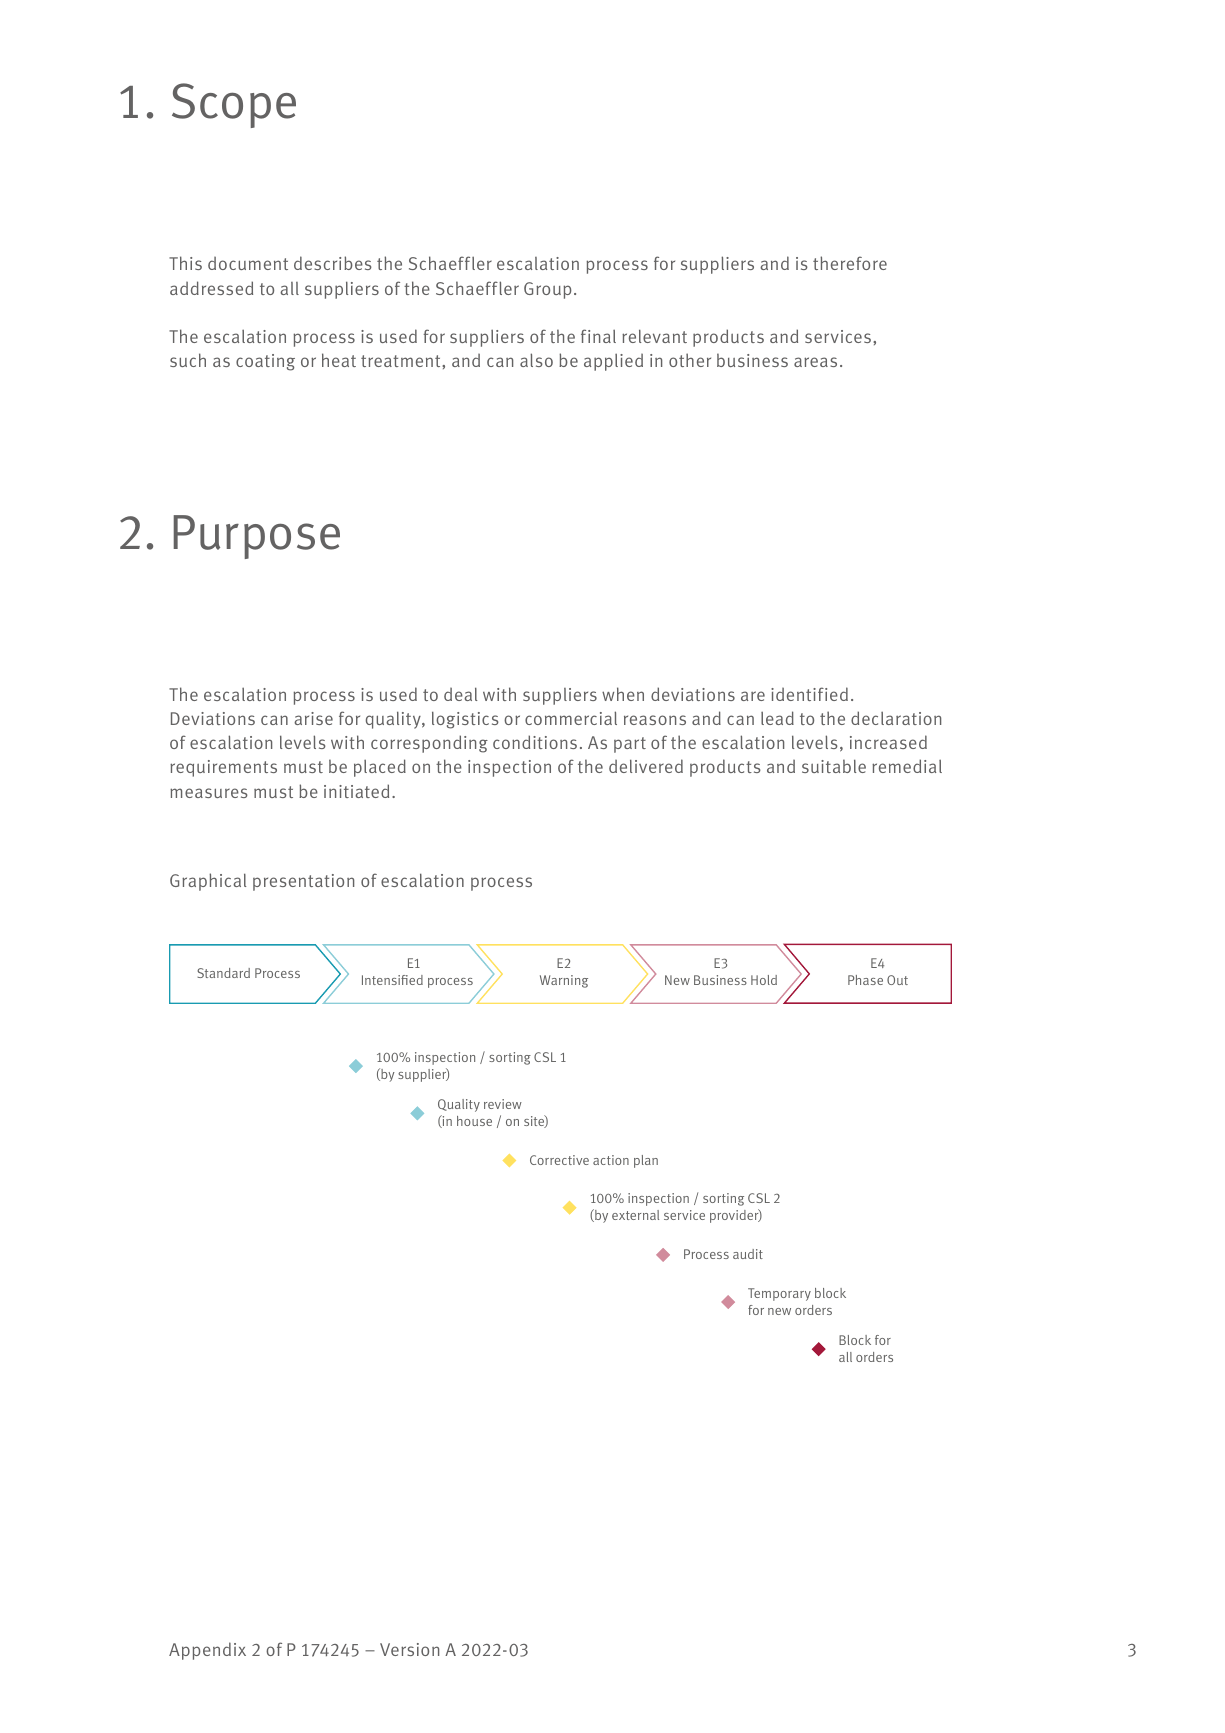  I want to click on Appendix, so click(207, 1651).
